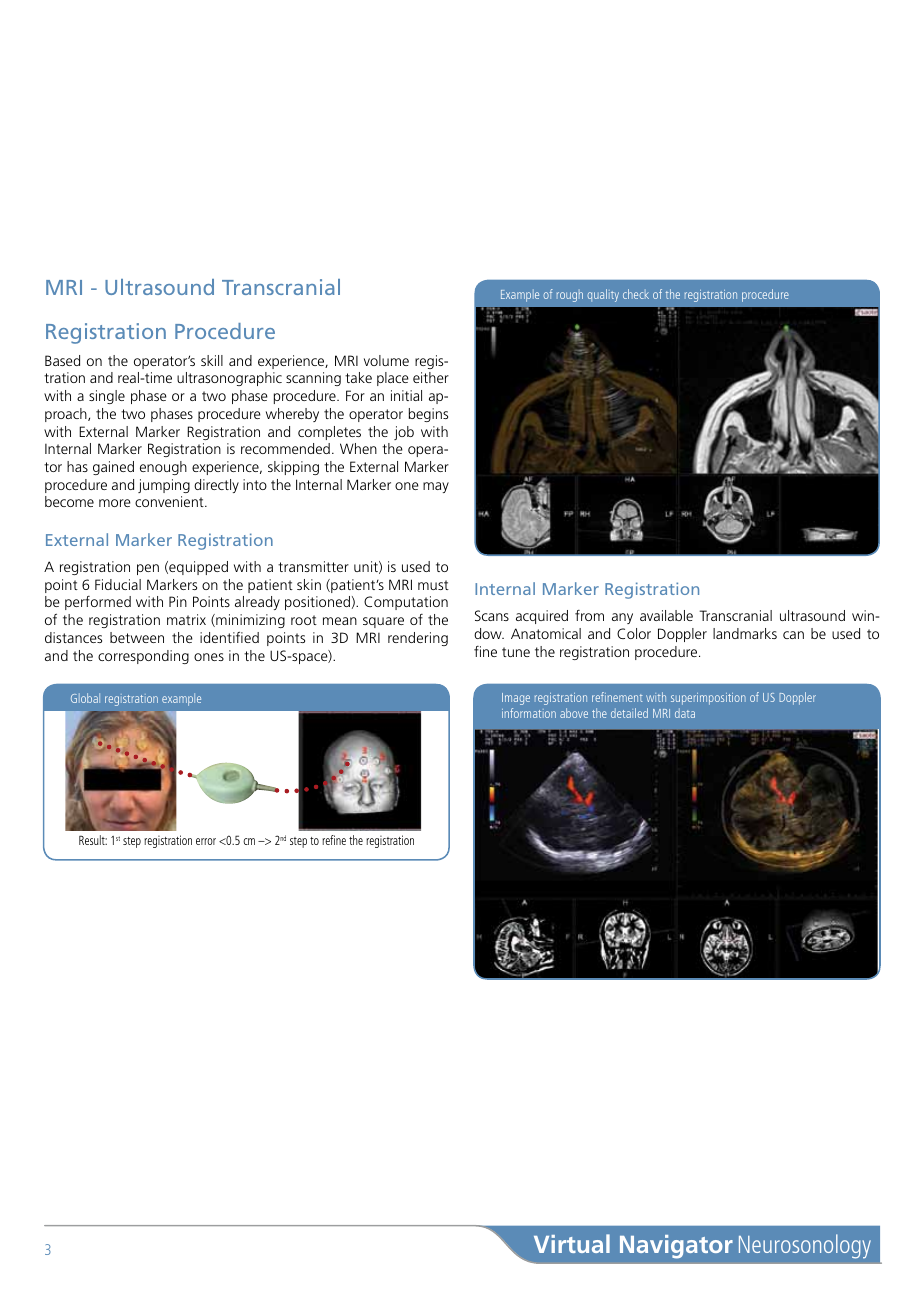  What do you see at coordinates (433, 585) in the image?
I see `must` at bounding box center [433, 585].
